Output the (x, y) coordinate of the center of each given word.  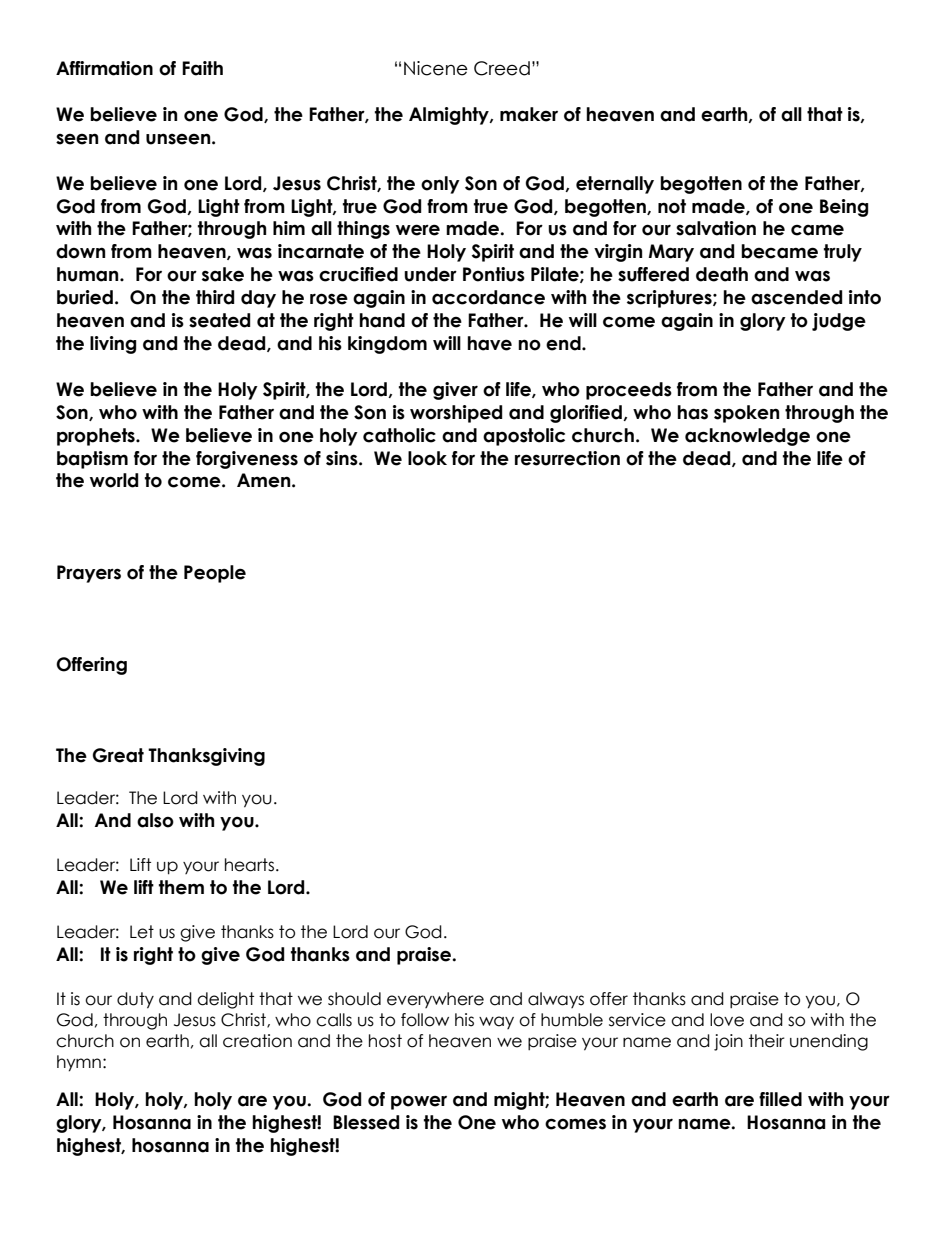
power (419, 1102)
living (113, 345)
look (427, 458)
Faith (202, 68)
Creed (502, 68)
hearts (249, 865)
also (155, 820)
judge (839, 322)
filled (780, 1099)
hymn (79, 1063)
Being (844, 208)
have (489, 343)
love (727, 1020)
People (215, 574)
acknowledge (747, 437)
